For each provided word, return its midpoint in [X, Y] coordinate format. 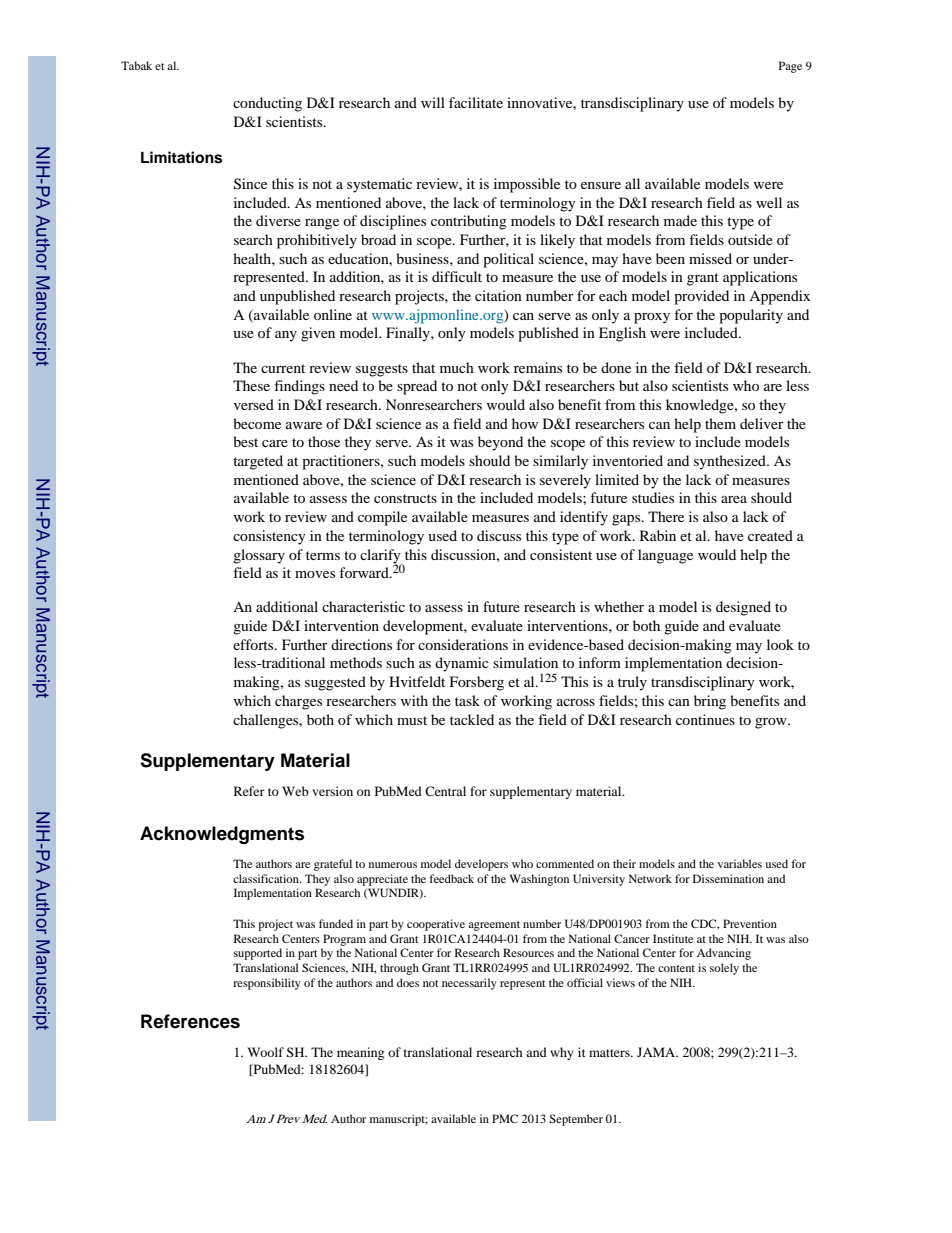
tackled [472, 719]
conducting [267, 104]
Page [790, 67]
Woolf [265, 1052]
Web [295, 791]
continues [705, 719]
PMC [505, 1118]
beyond [500, 443]
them [720, 423]
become [257, 423]
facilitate [476, 102]
